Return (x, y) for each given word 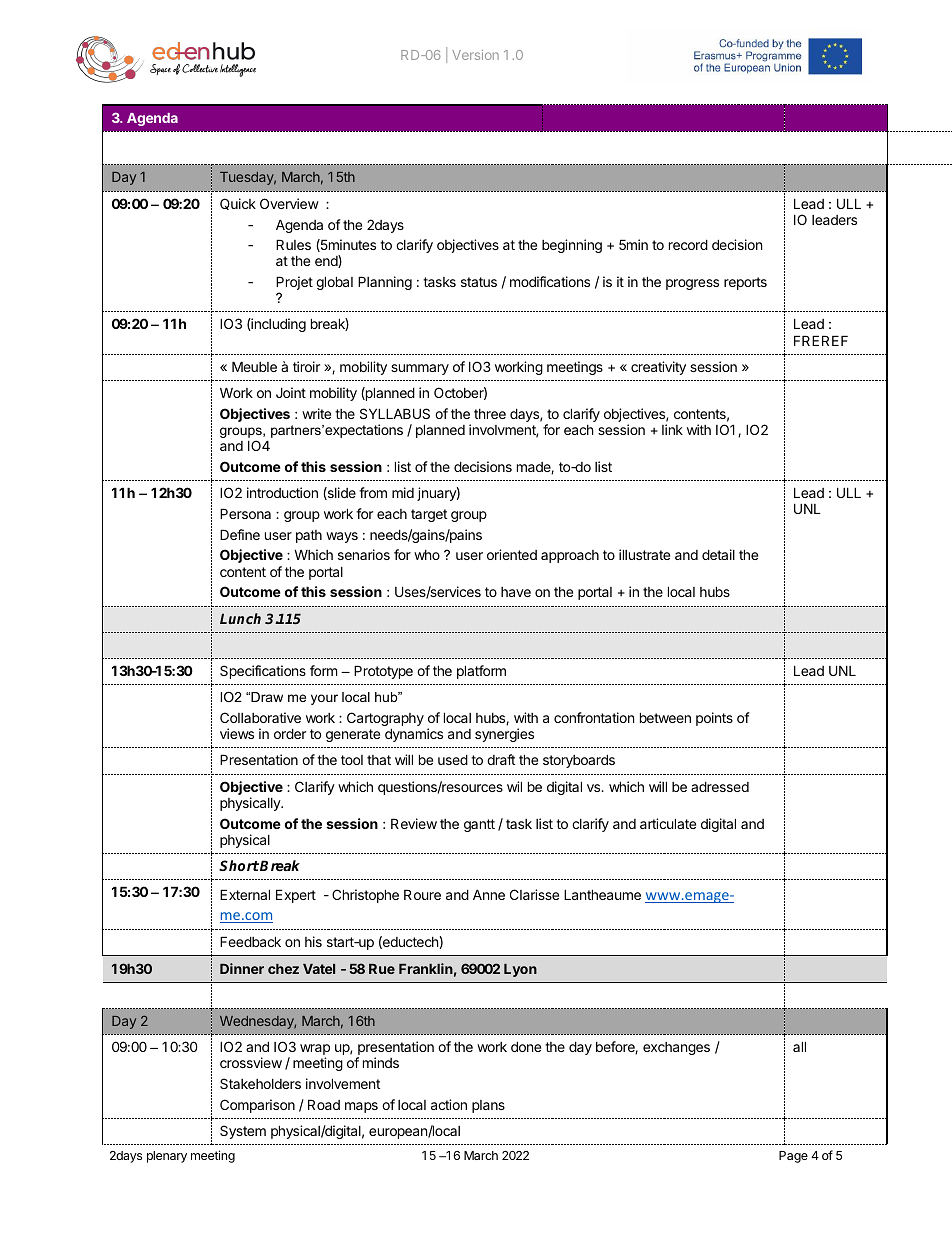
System (243, 1132)
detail (718, 554)
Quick (238, 204)
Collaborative (260, 717)
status (479, 282)
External (245, 894)
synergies (504, 735)
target (429, 515)
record (688, 244)
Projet (294, 284)
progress (692, 284)
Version (475, 55)
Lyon (520, 970)
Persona (245, 513)
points (714, 719)
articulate (668, 823)
